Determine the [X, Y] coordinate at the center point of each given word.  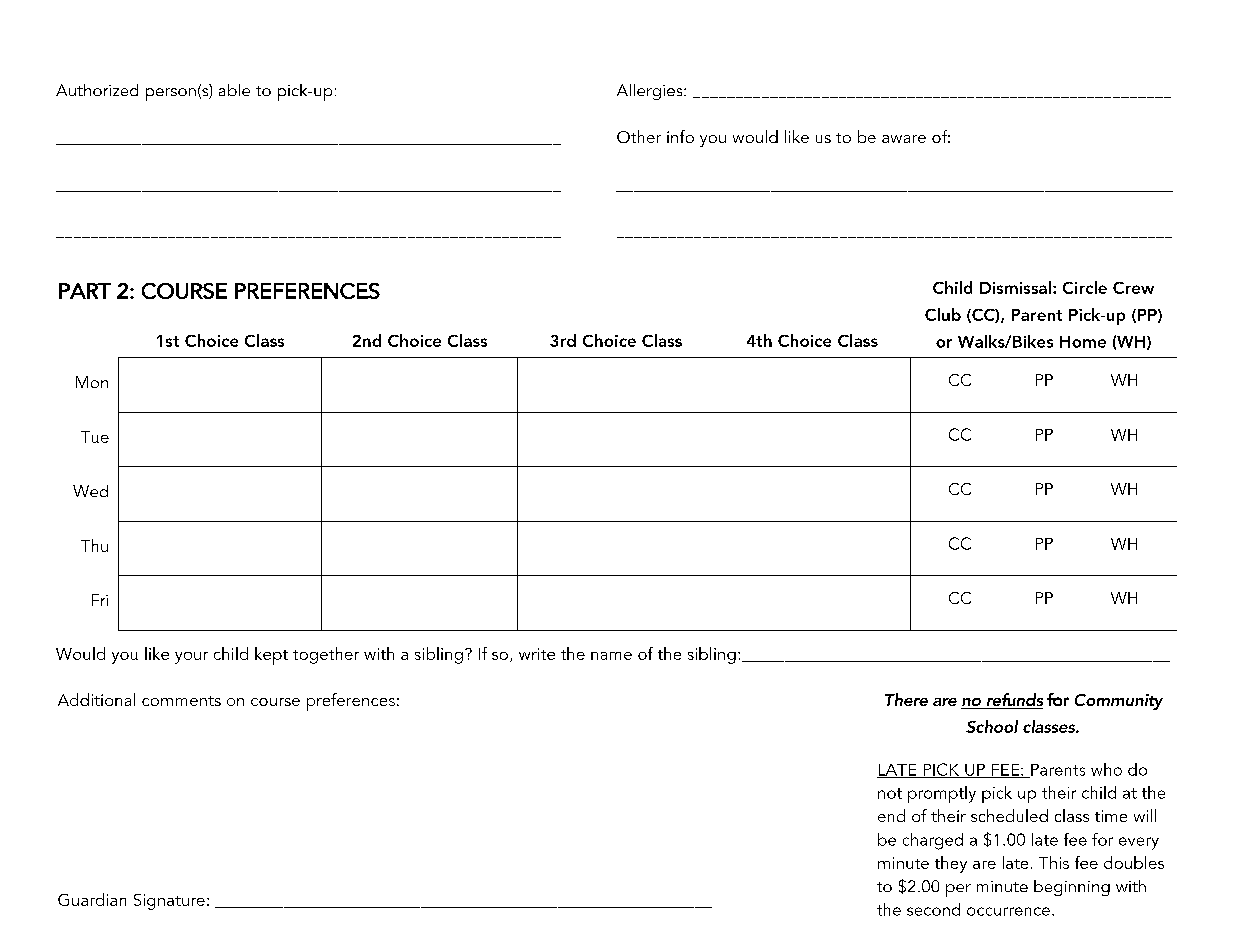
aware [904, 139]
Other [639, 136]
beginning [1072, 888]
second [933, 909]
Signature [169, 902]
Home [1083, 342]
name [611, 656]
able [234, 90]
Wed [90, 491]
